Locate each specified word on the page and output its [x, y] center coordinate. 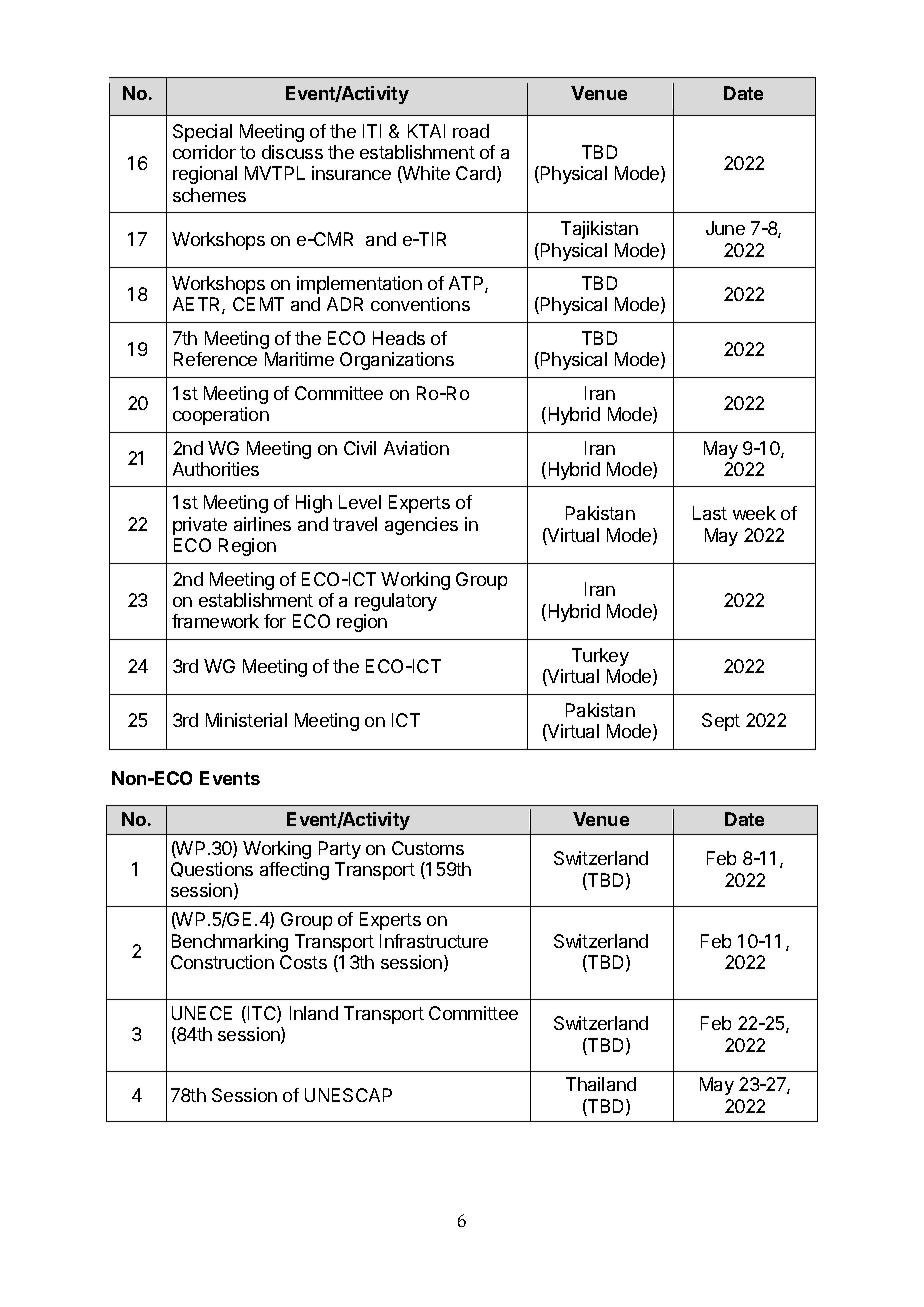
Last [710, 513]
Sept [721, 722]
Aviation [416, 448]
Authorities [216, 469]
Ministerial [246, 720]
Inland [314, 1013]
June [725, 228]
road [471, 131]
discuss [292, 152]
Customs [428, 848]
